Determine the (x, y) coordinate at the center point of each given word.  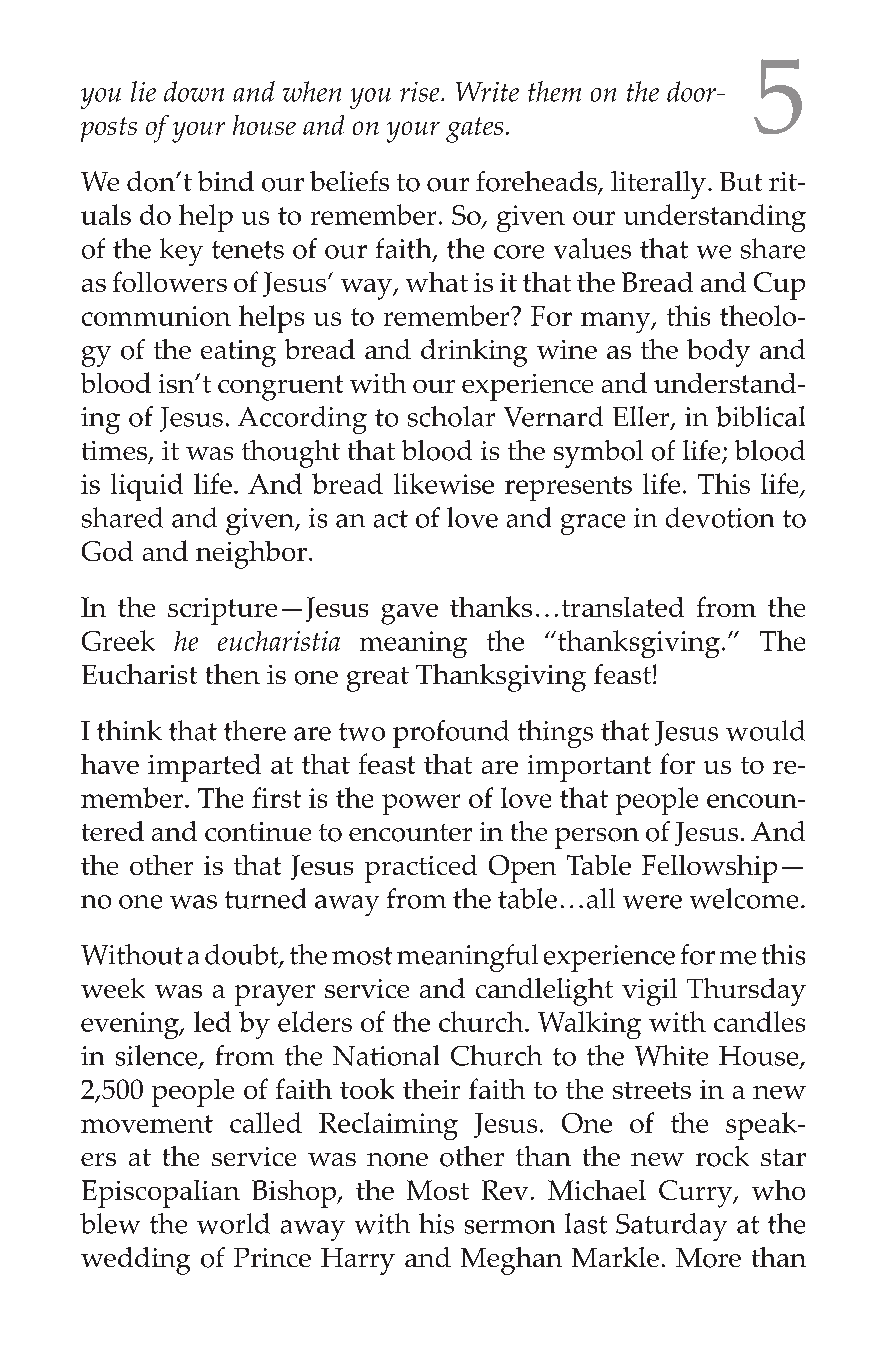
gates (474, 130)
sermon (510, 1227)
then (233, 674)
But (741, 181)
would (765, 730)
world (233, 1223)
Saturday (671, 1227)
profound (451, 734)
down (194, 91)
